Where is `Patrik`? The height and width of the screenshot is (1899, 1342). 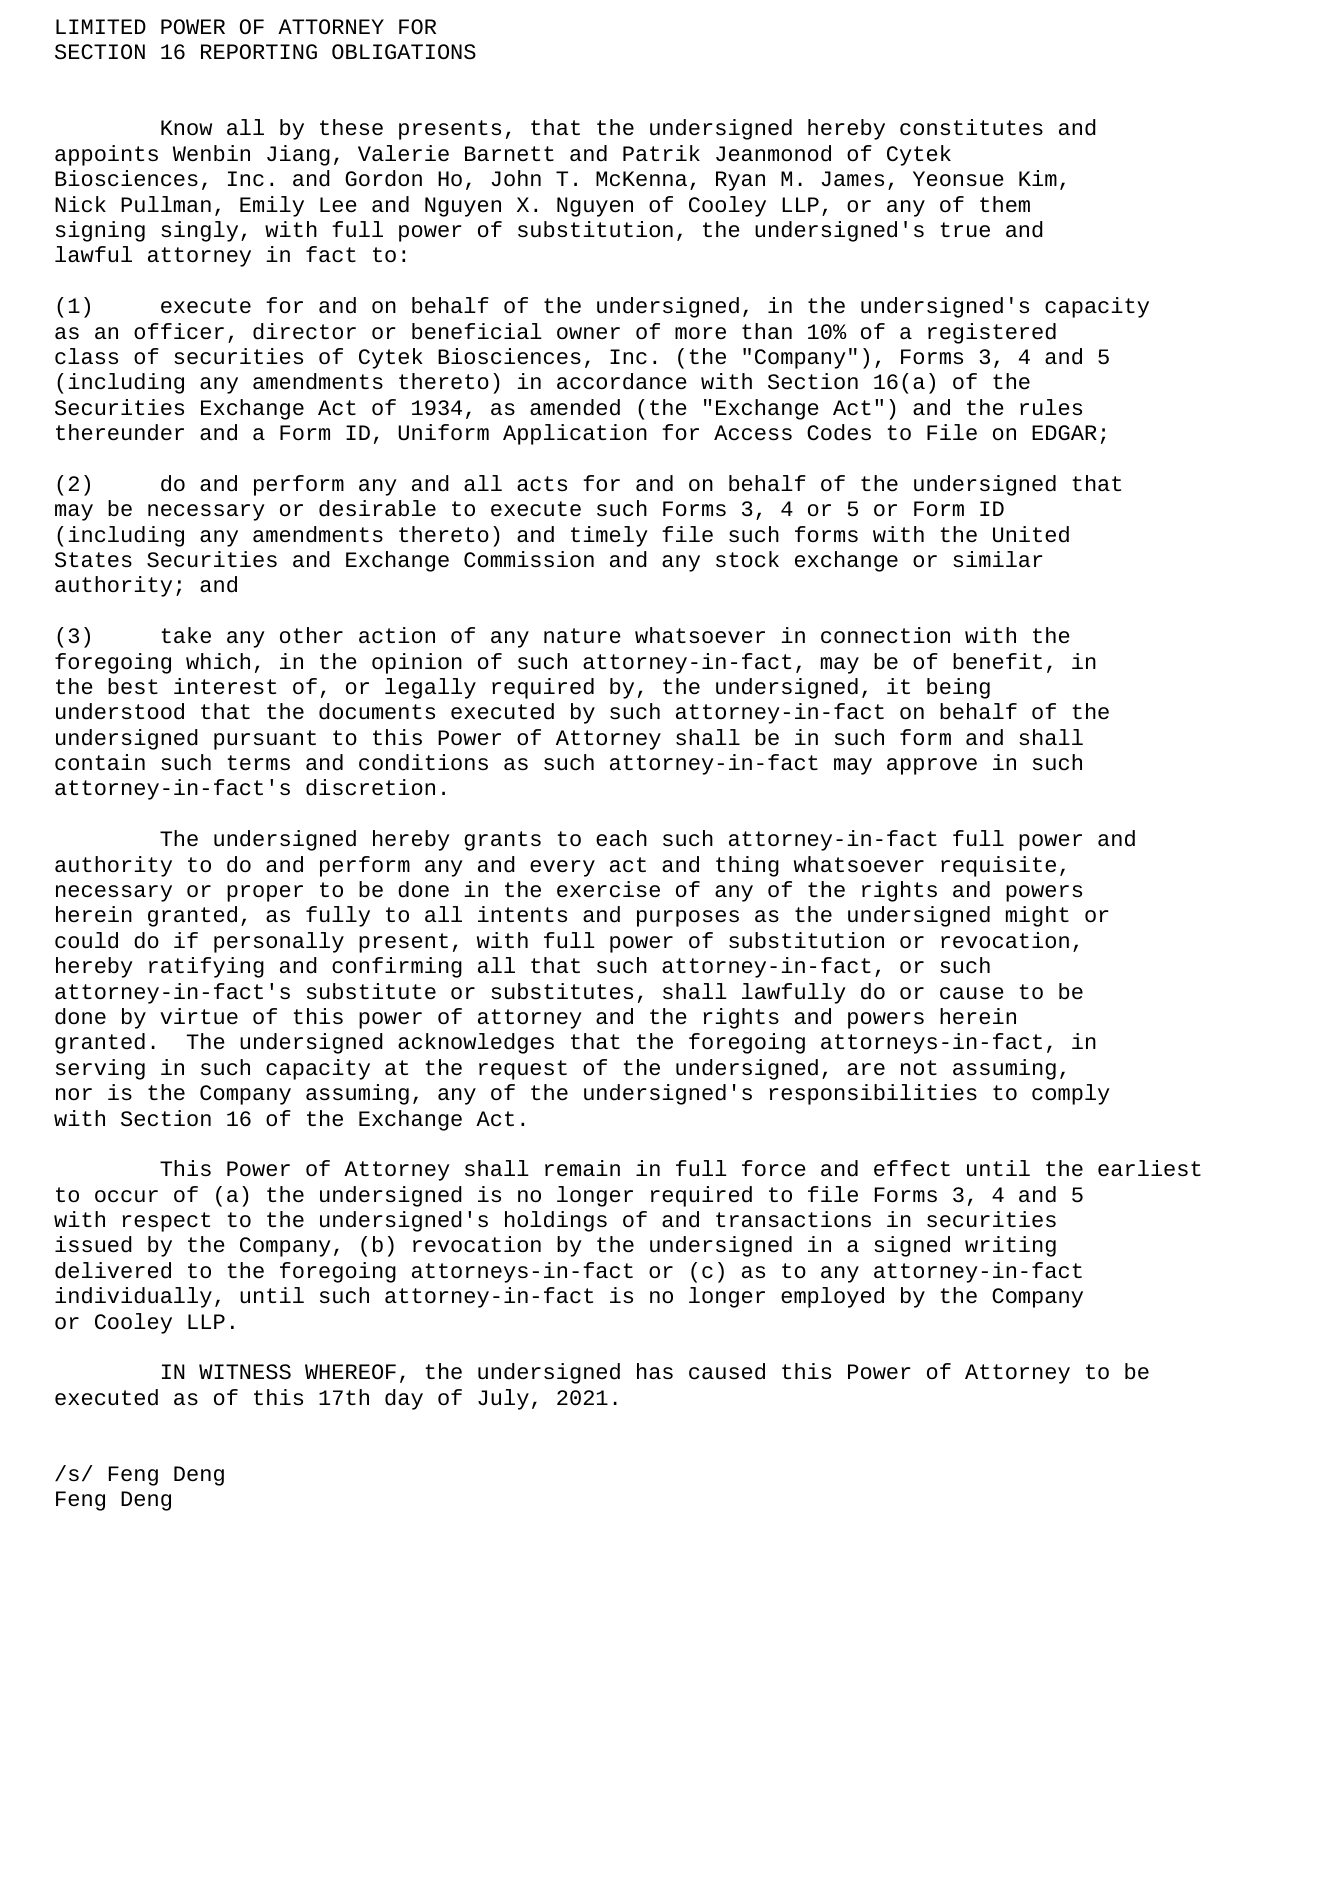 Patrik is located at coordinates (661, 153).
